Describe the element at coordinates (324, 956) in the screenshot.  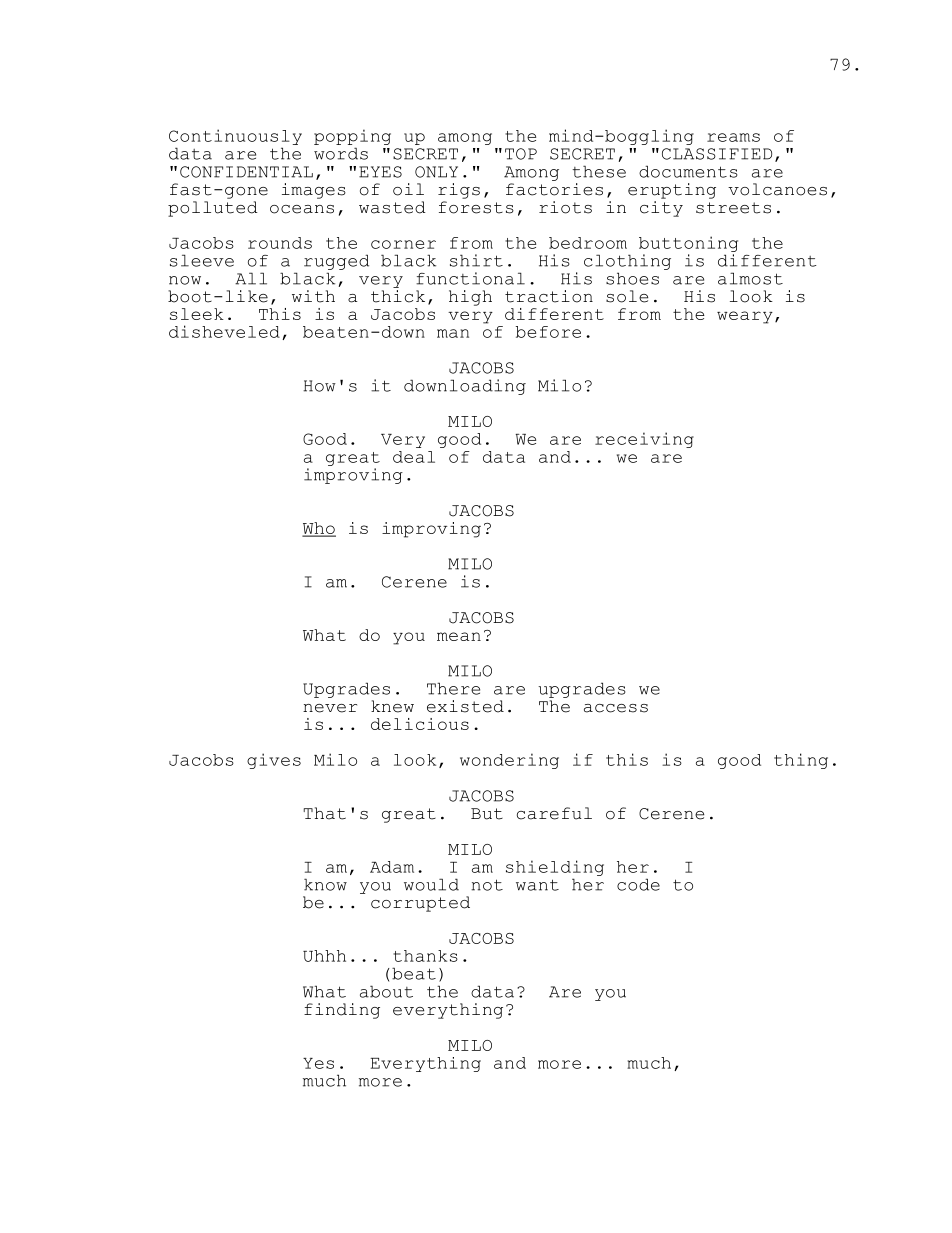
I see `Uhhh` at that location.
